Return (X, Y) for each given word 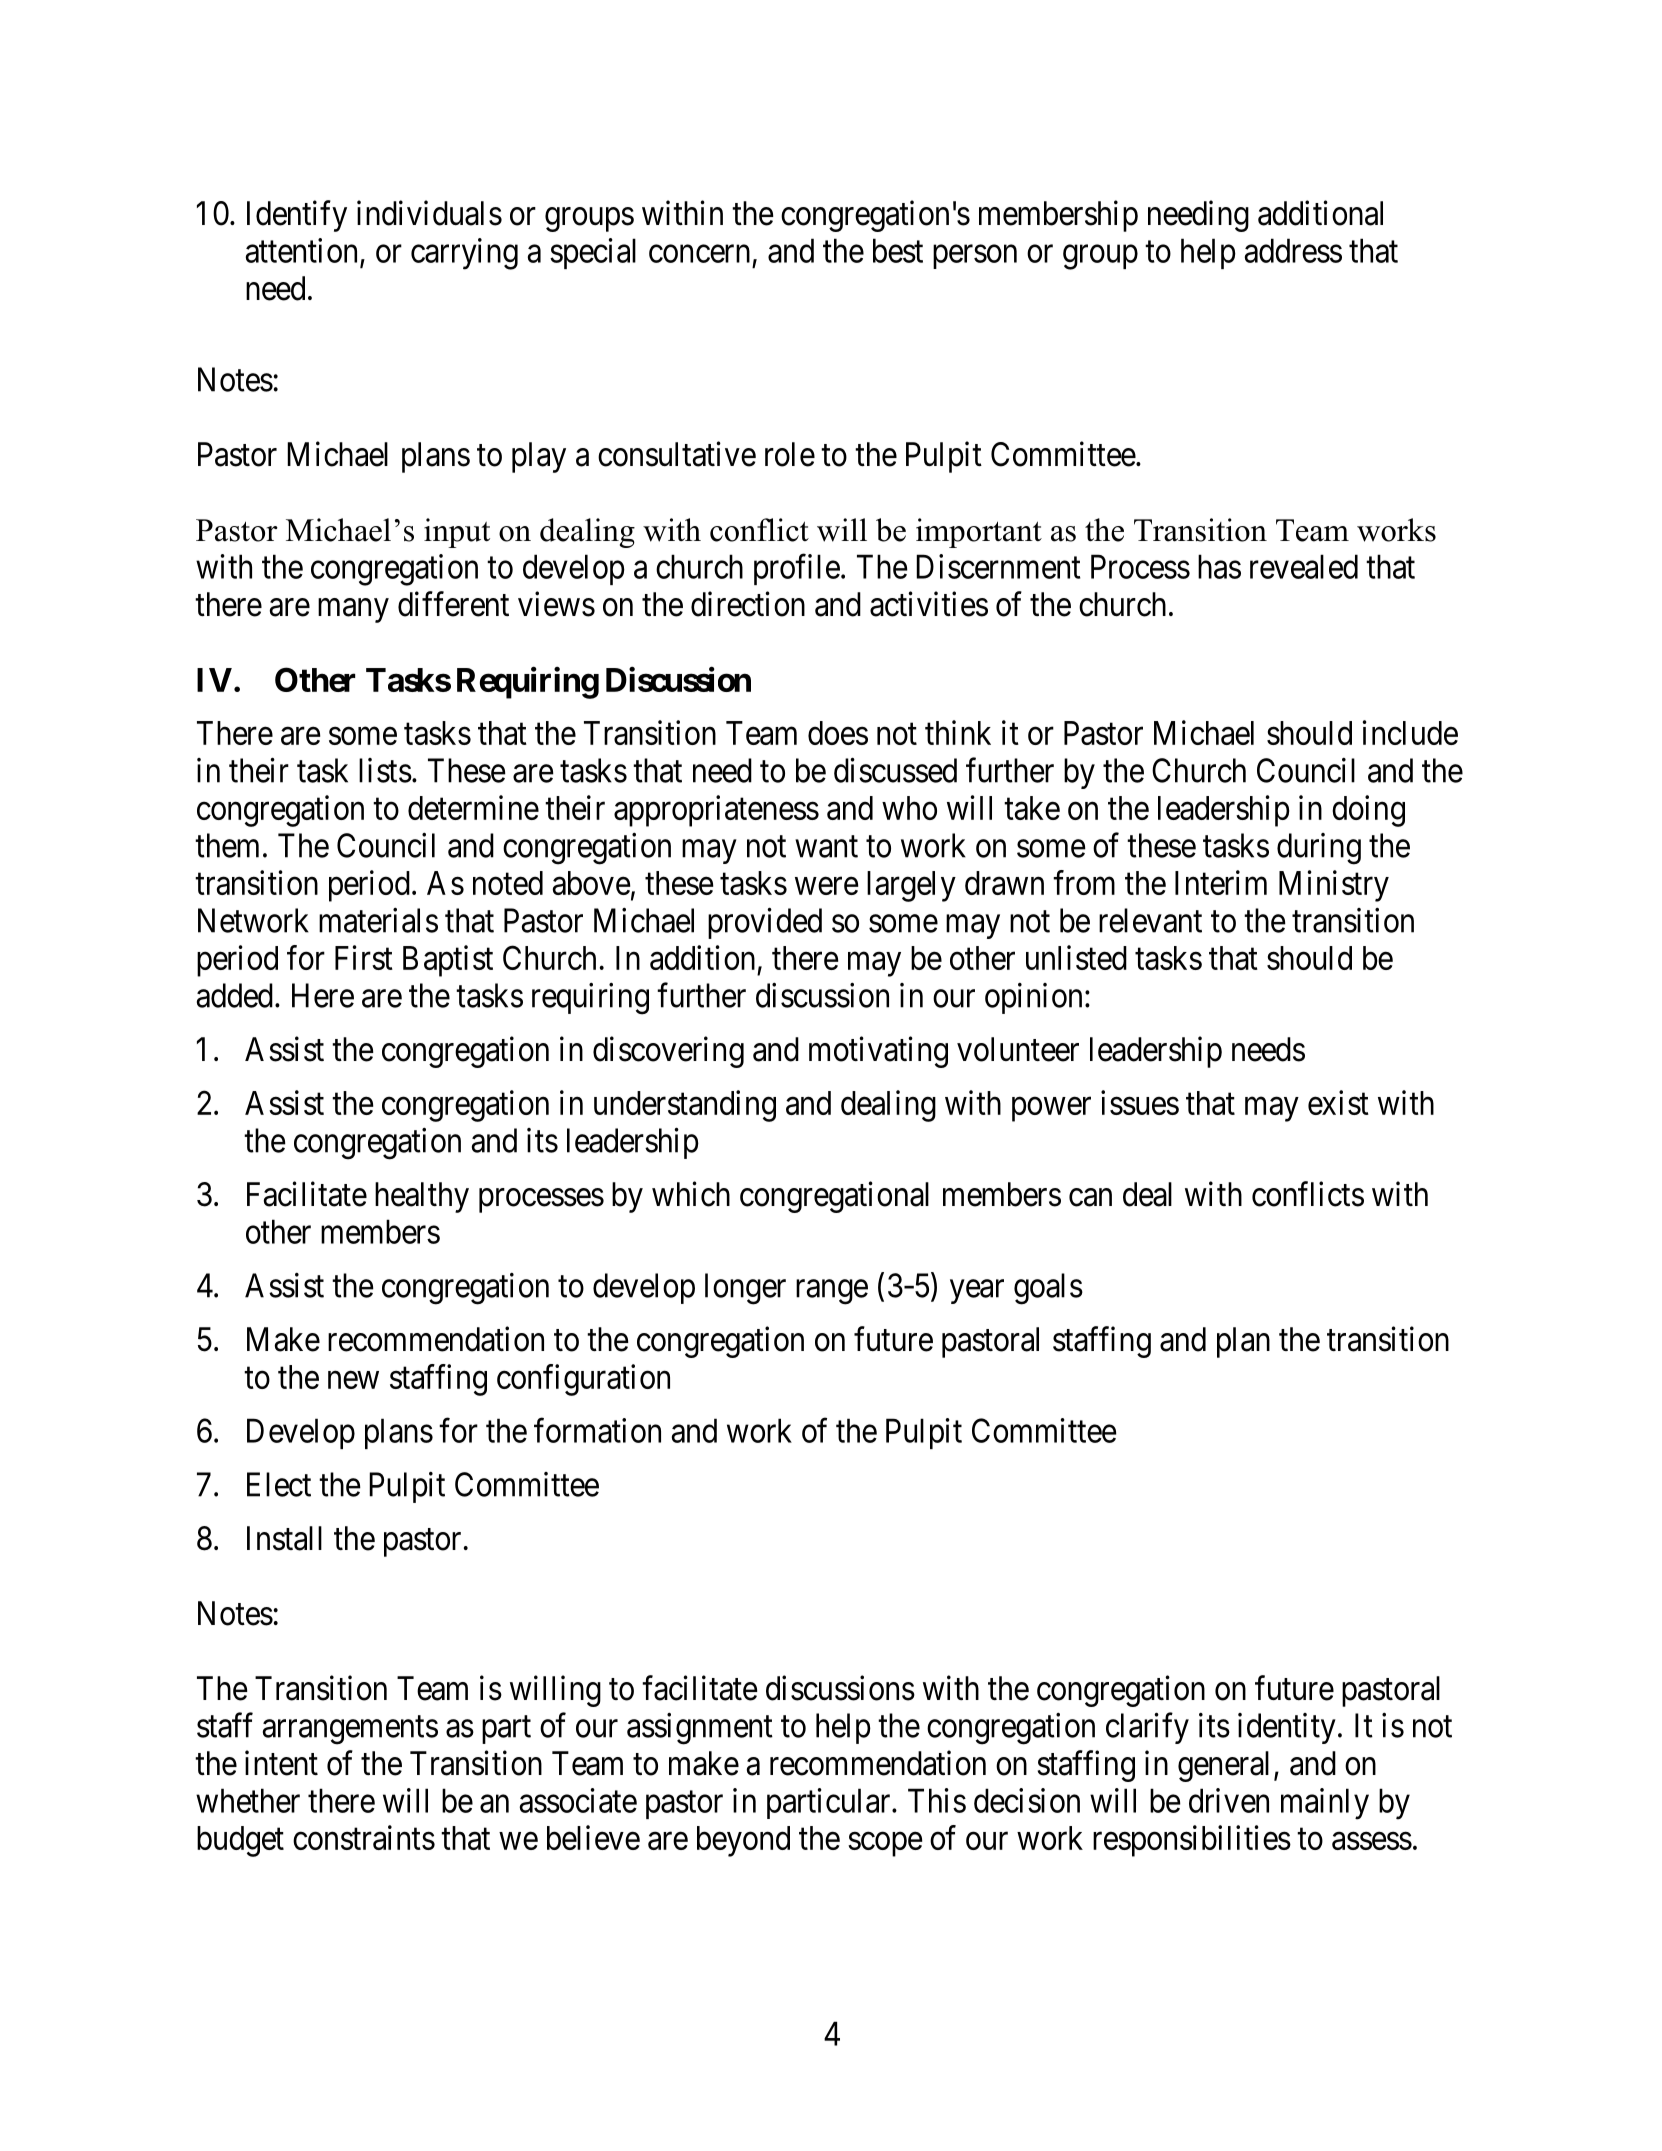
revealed (1304, 566)
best (898, 250)
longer (745, 1289)
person (975, 257)
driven (1229, 1800)
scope (885, 1844)
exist (1338, 1102)
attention (301, 250)
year (977, 1292)
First (364, 957)
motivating (878, 1052)
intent (281, 1763)
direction (748, 604)
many (353, 611)
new (353, 1380)
